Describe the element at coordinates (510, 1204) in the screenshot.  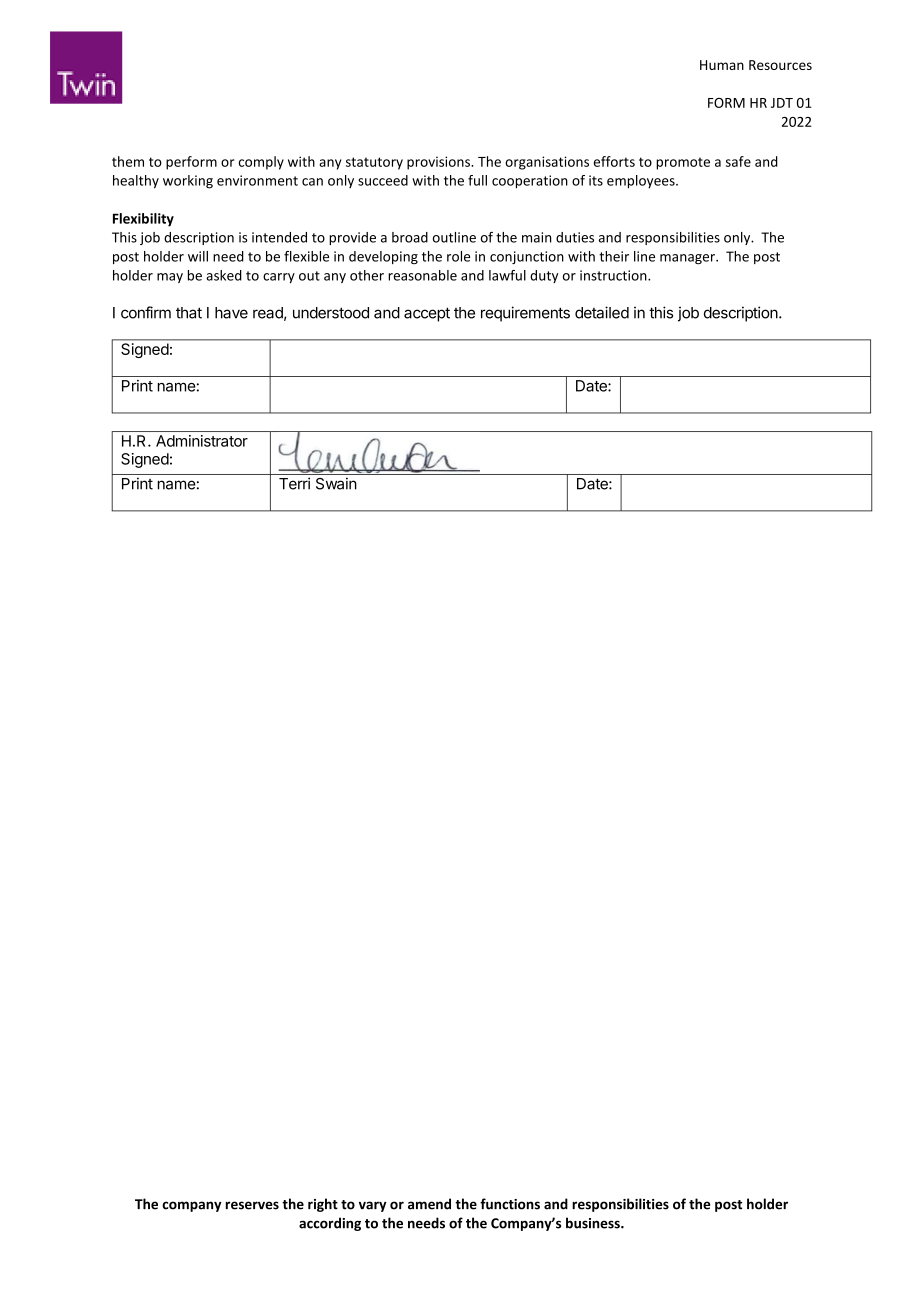
I see `functions` at that location.
